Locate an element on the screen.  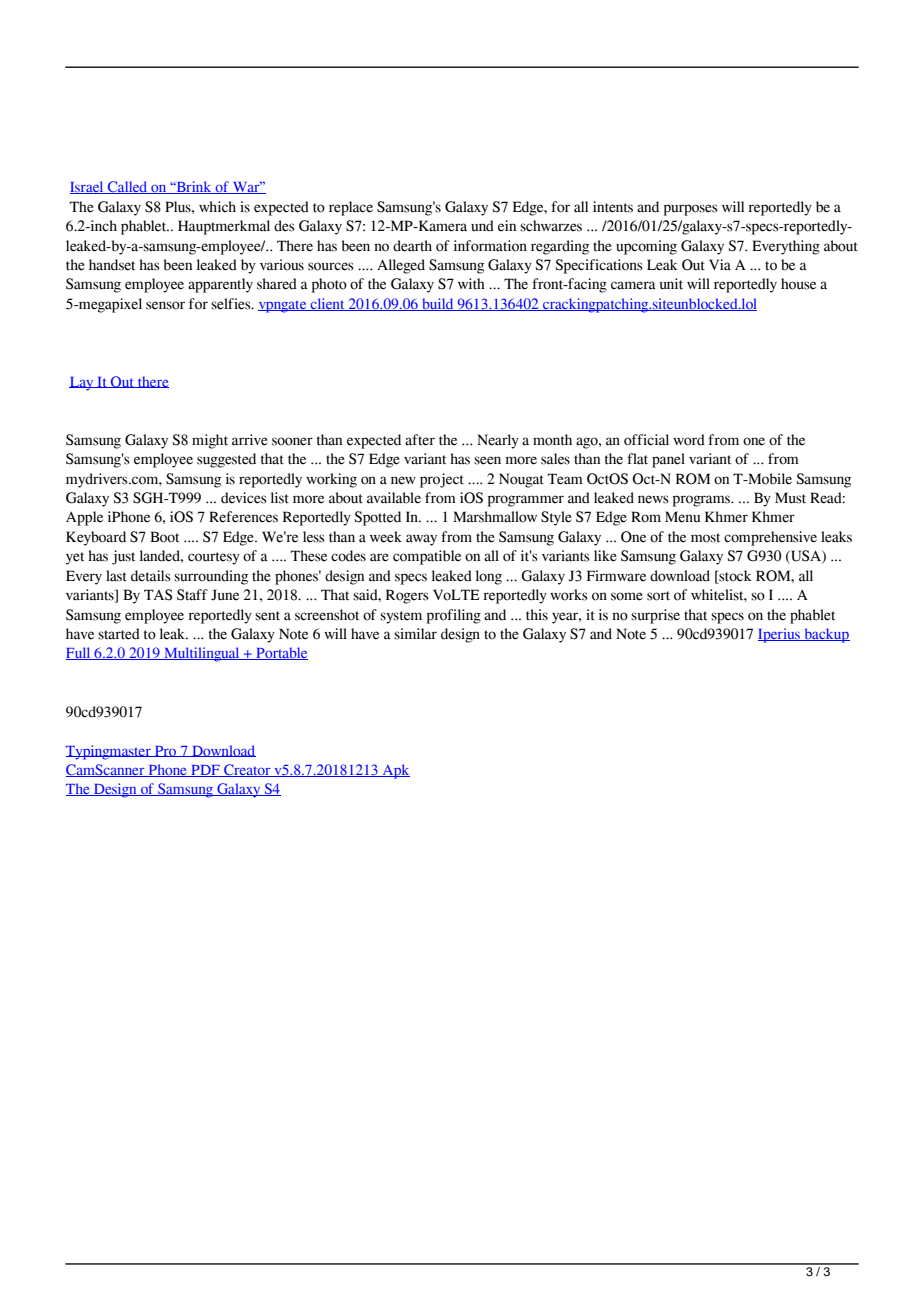
ein is located at coordinates (507, 226).
